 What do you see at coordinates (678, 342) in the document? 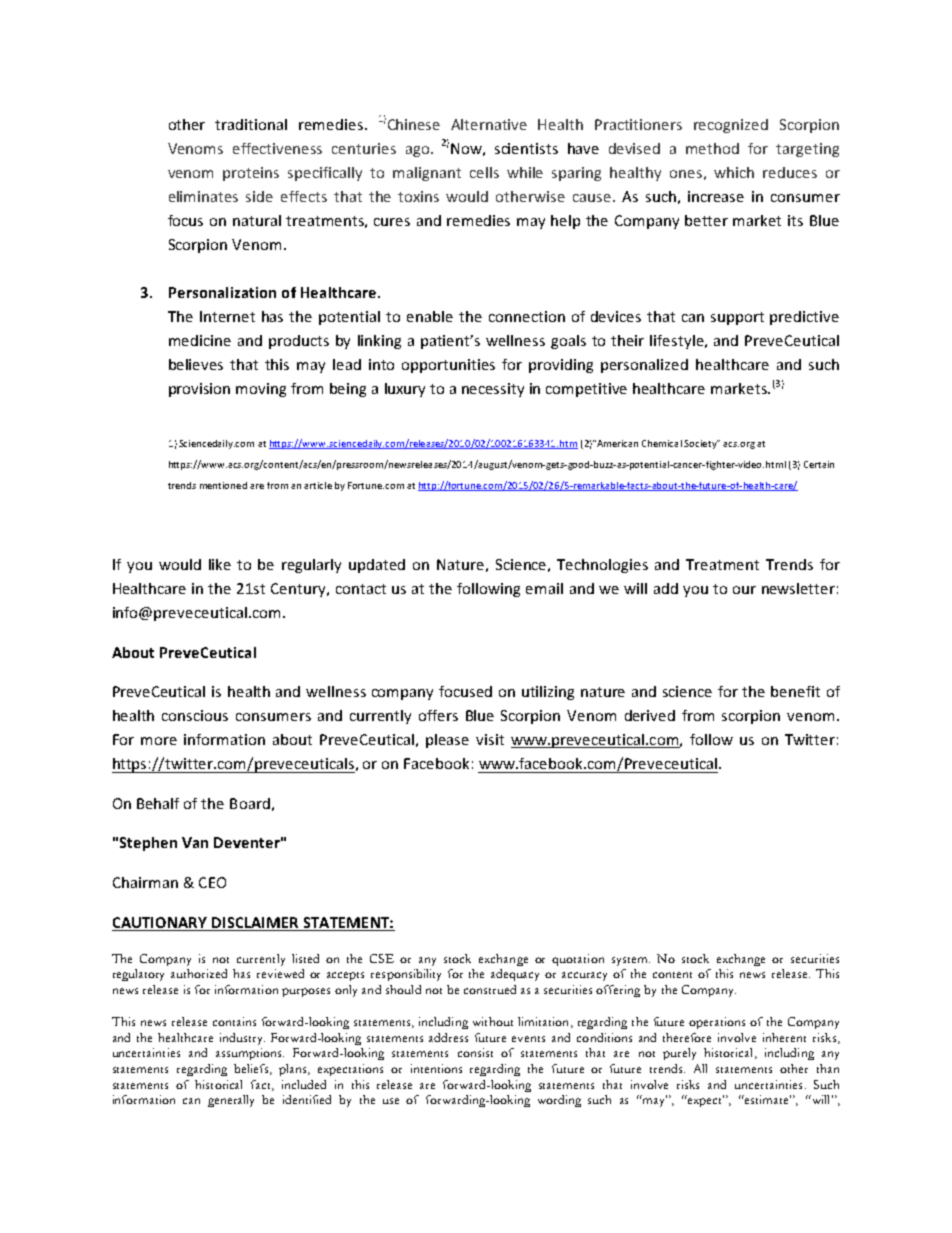
I see `lifestyle` at bounding box center [678, 342].
